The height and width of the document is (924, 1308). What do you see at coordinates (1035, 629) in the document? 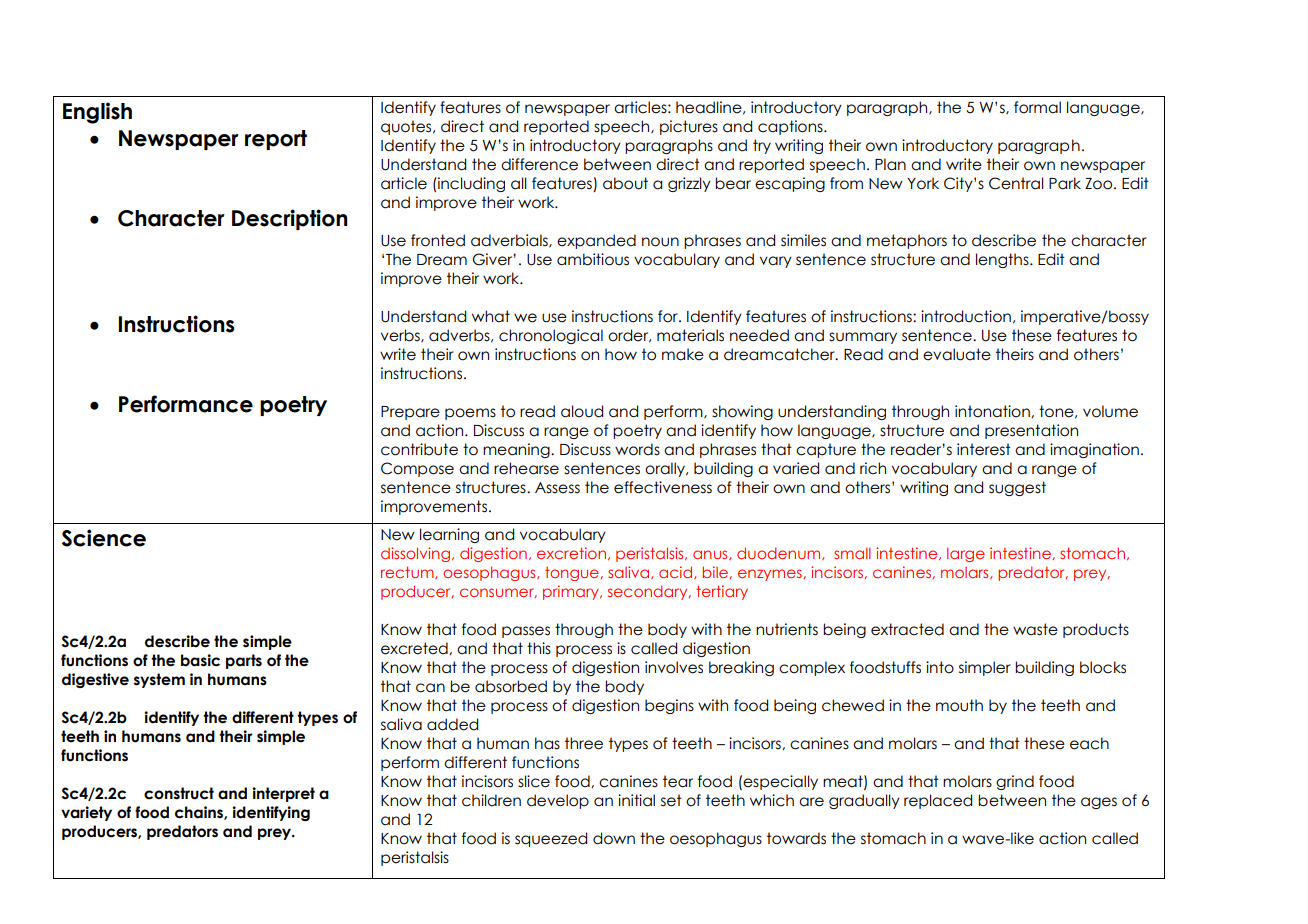
I see `waste` at bounding box center [1035, 629].
